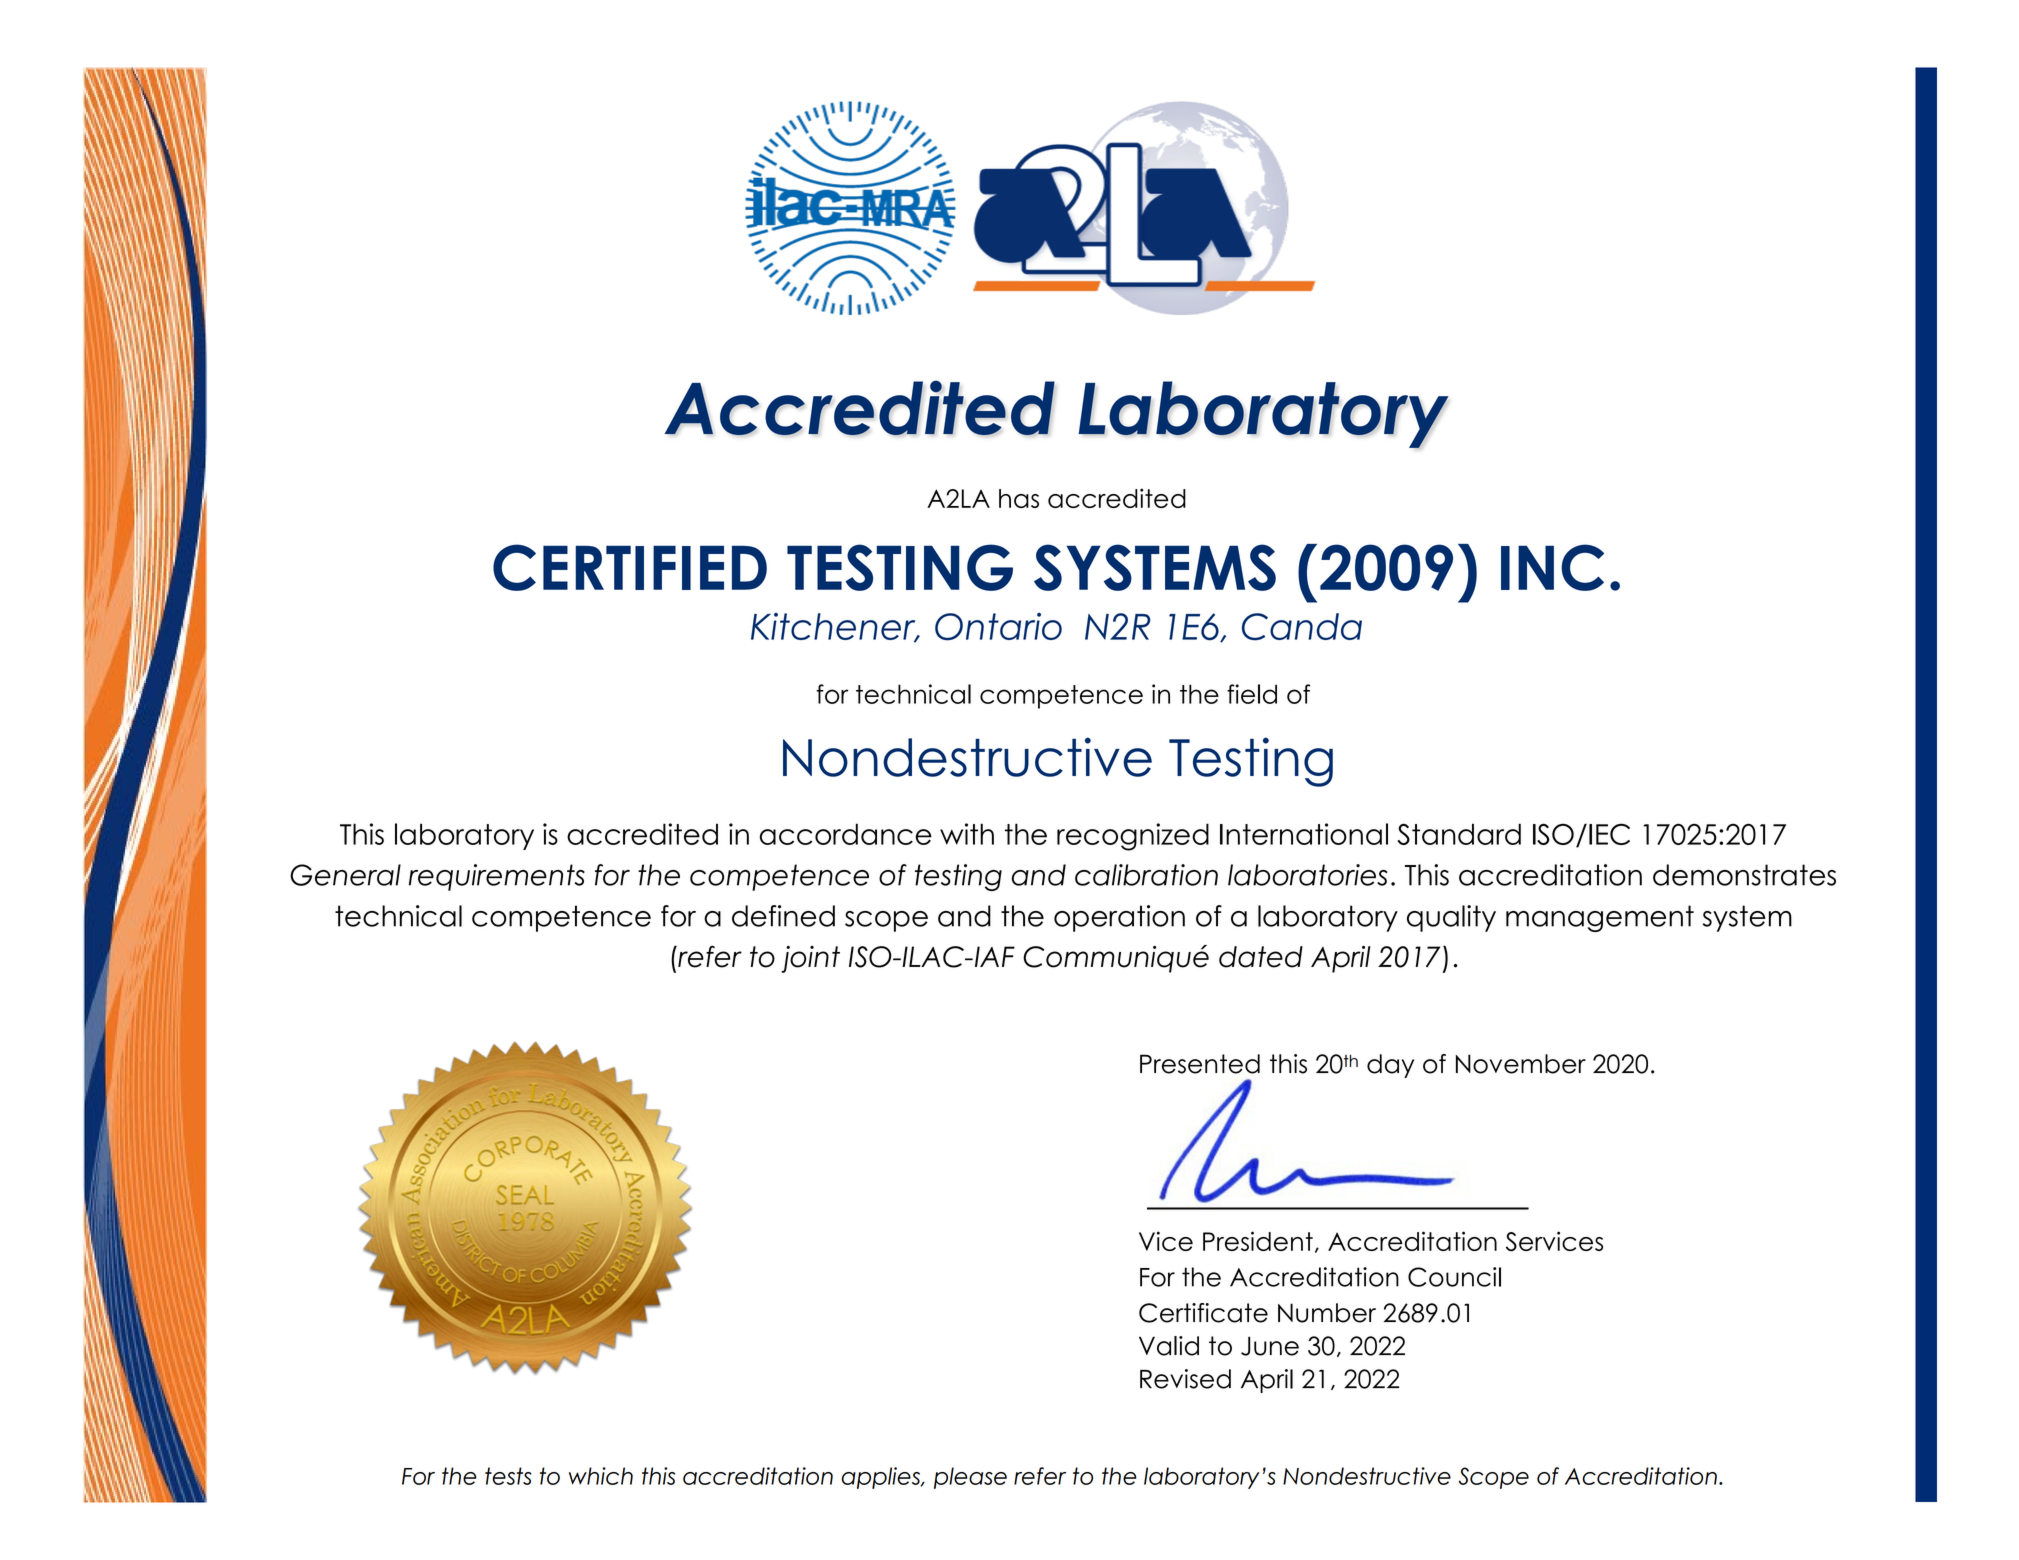  I want to click on please, so click(970, 1478).
